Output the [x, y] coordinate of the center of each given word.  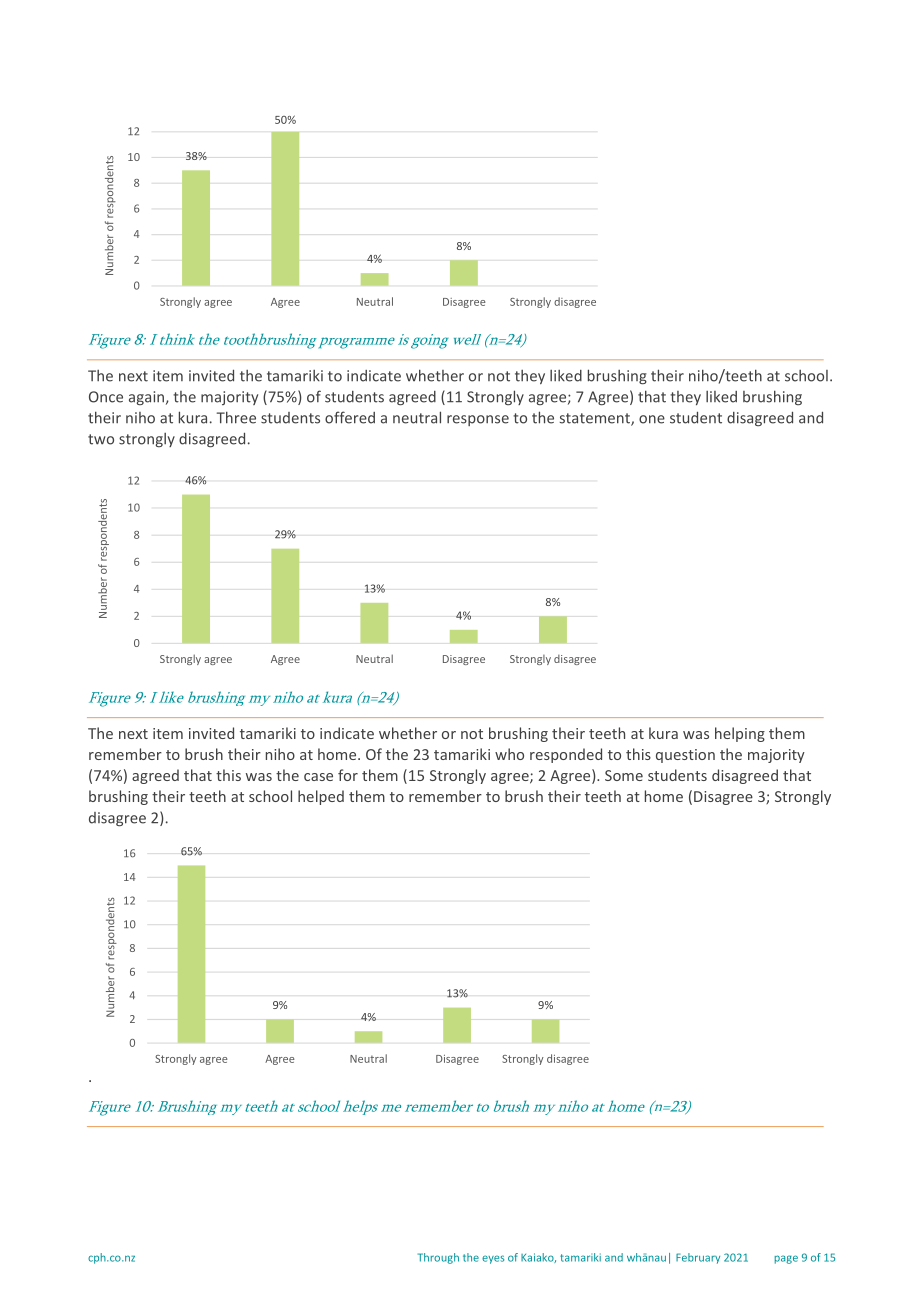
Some [624, 775]
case [318, 777]
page [786, 1259]
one [652, 419]
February [698, 1258]
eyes [493, 1259]
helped [321, 797]
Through [438, 1258]
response [478, 420]
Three [236, 417]
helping [740, 734]
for [348, 775]
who [509, 754]
